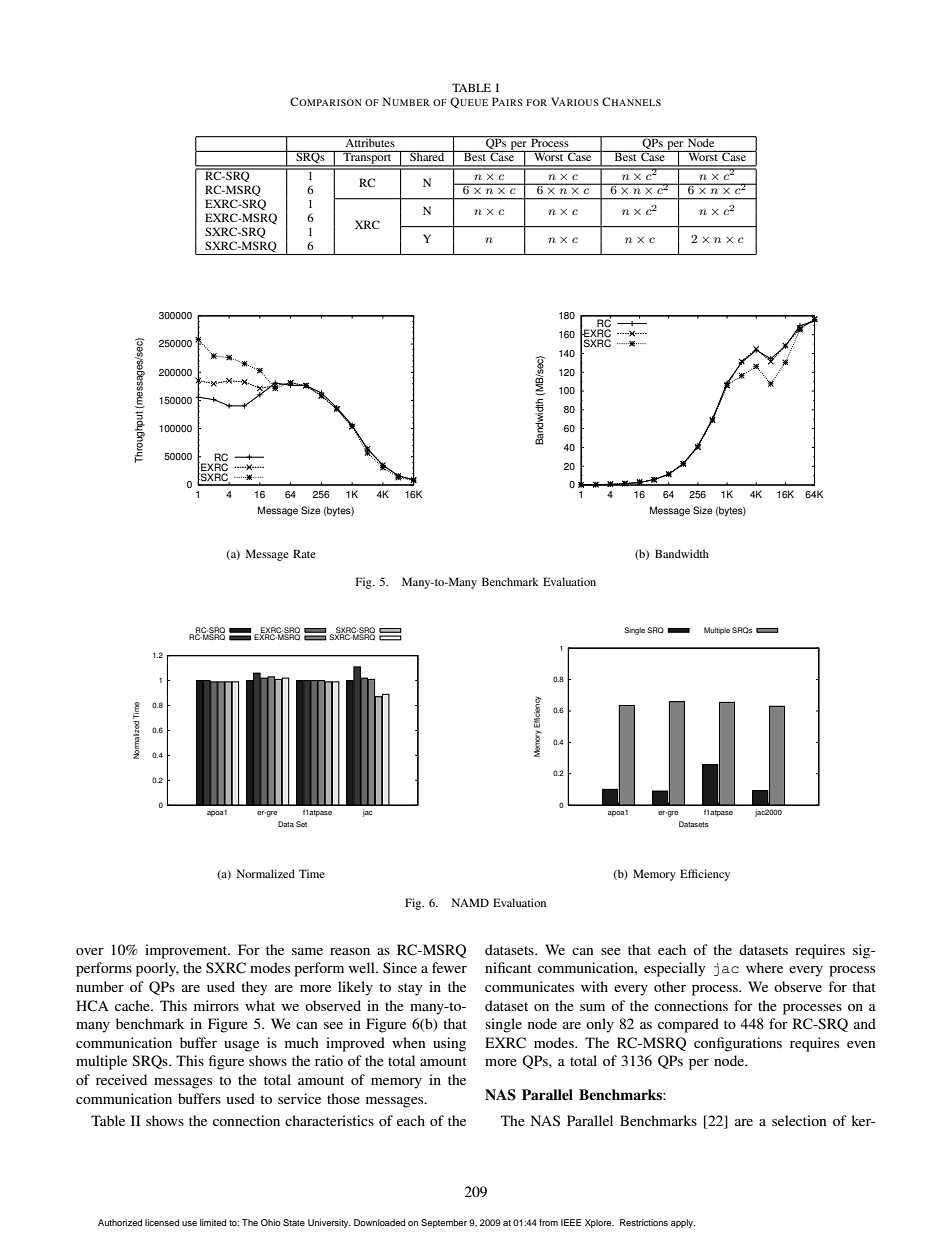  I want to click on poorly, so click(157, 969).
